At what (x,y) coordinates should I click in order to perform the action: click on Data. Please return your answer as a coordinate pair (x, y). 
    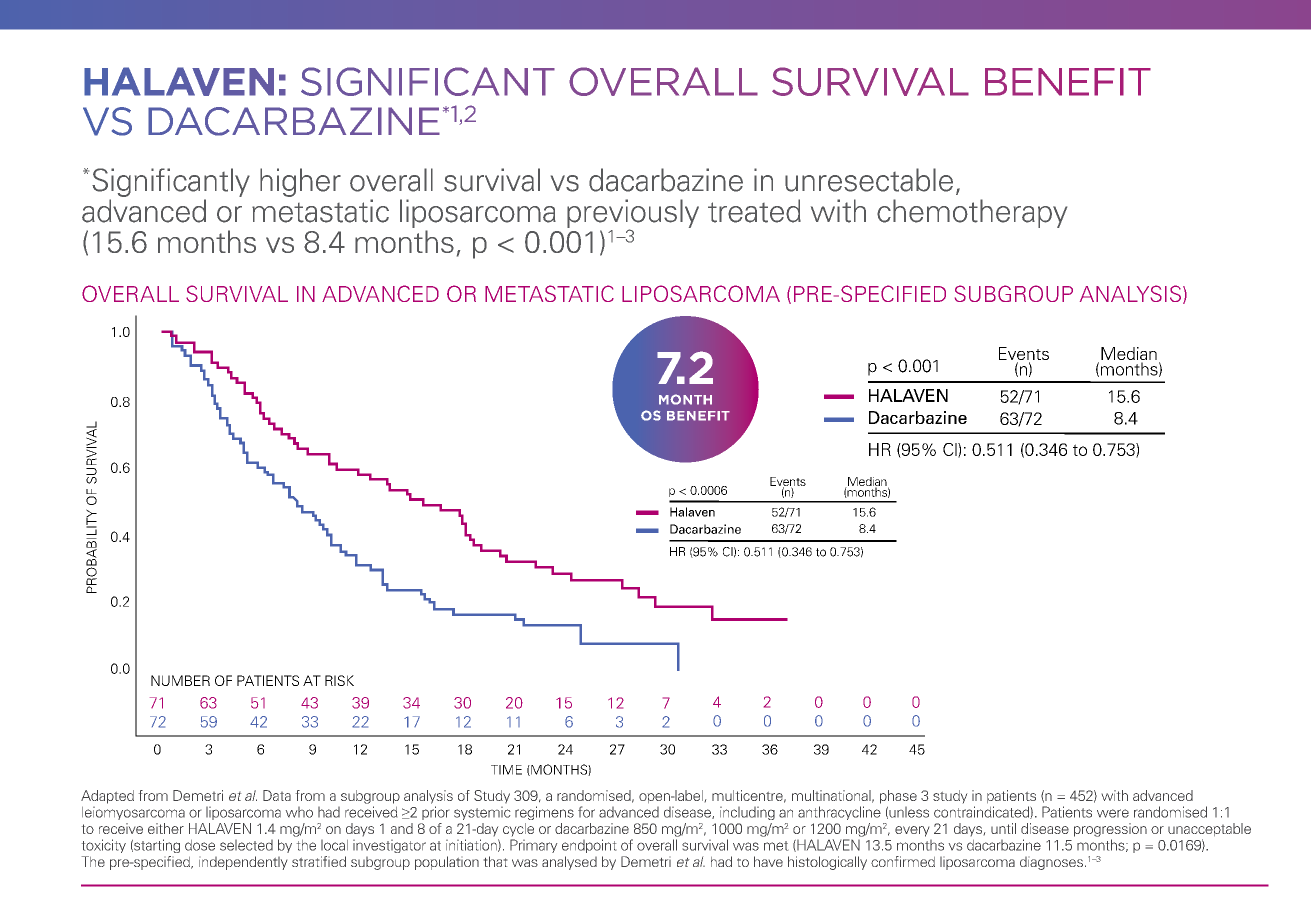
    Looking at the image, I should click on (277, 795).
